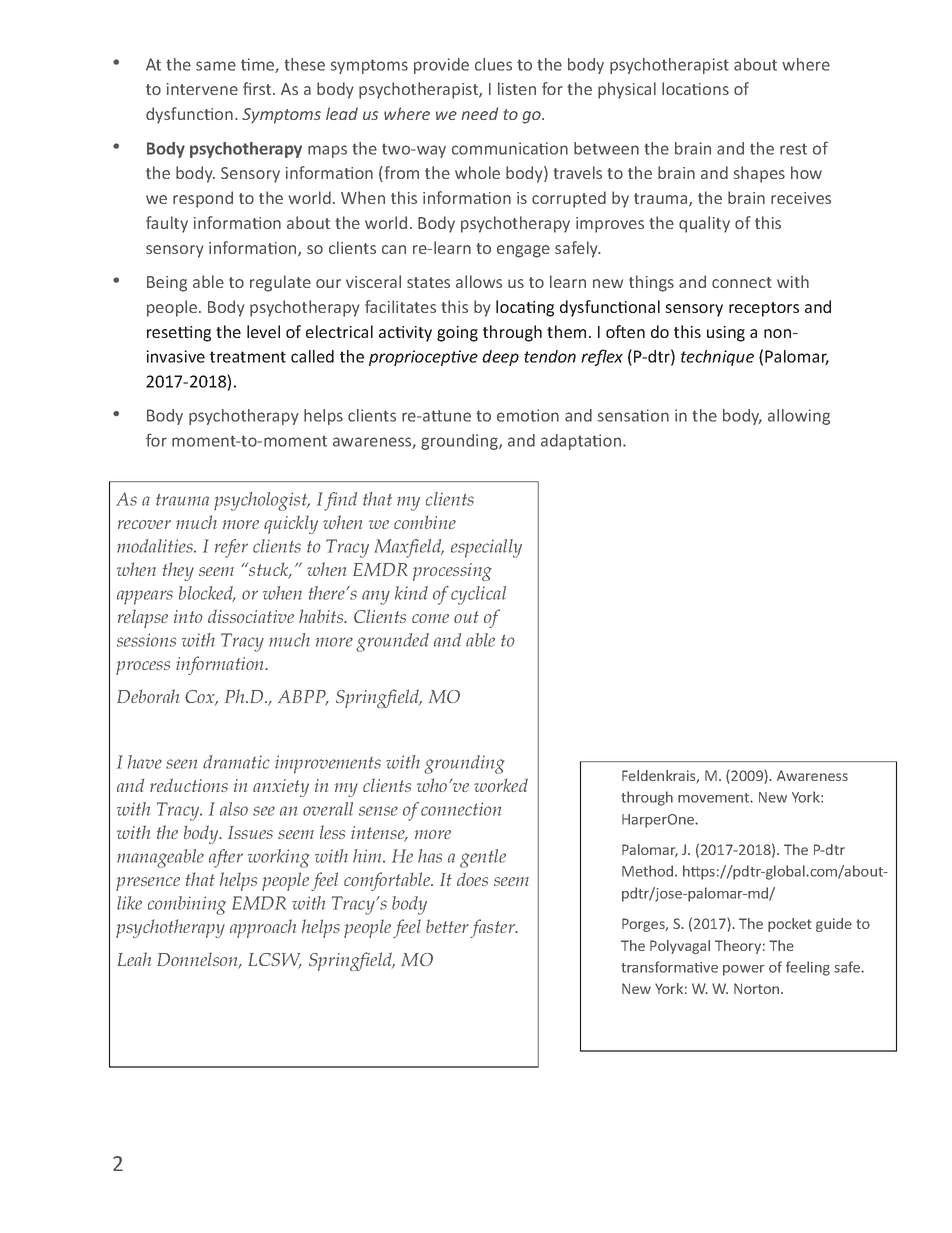 The width and height of the image is (952, 1233). What do you see at coordinates (494, 928) in the image?
I see `faster` at bounding box center [494, 928].
